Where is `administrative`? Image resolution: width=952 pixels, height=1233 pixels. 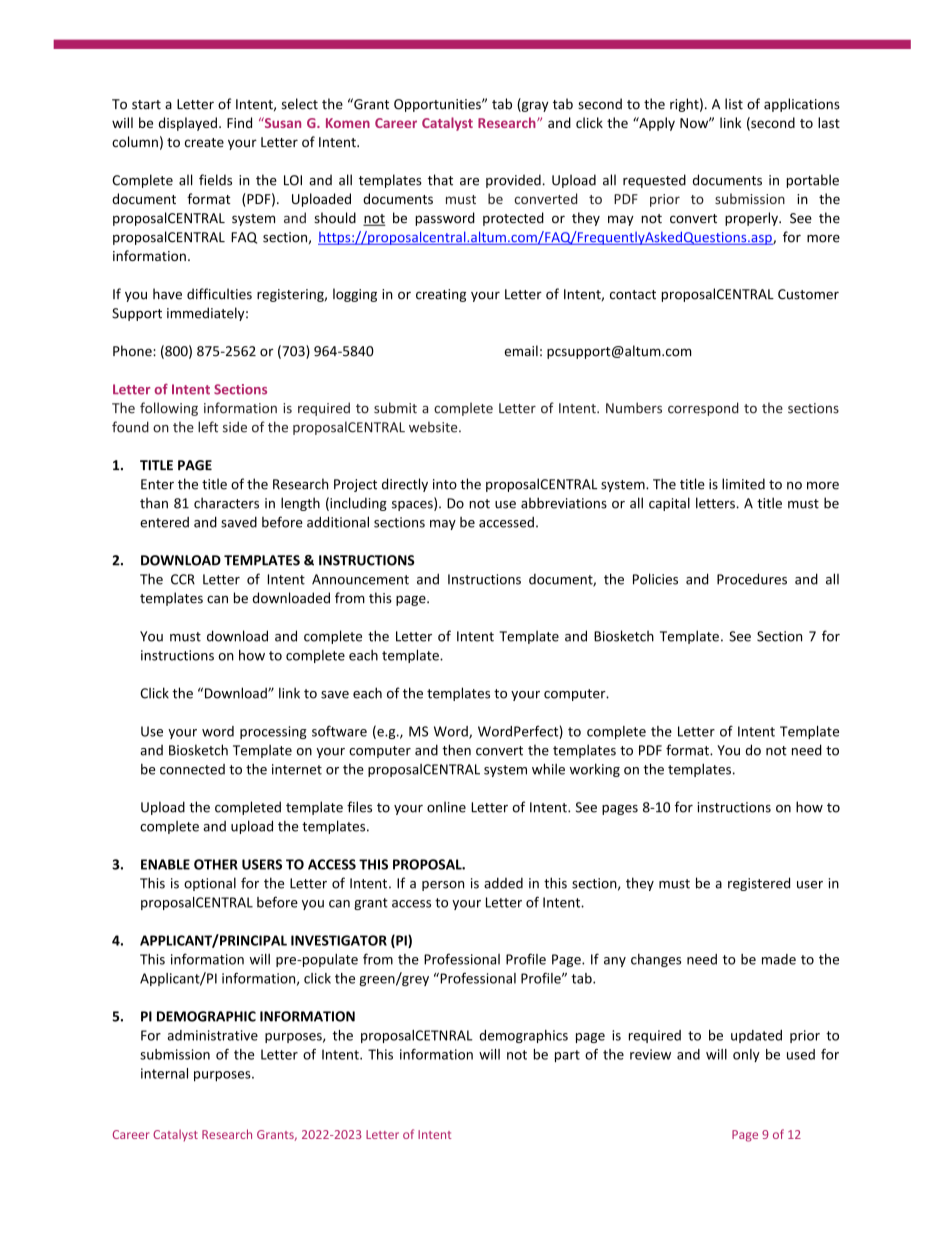 administrative is located at coordinates (212, 1035).
